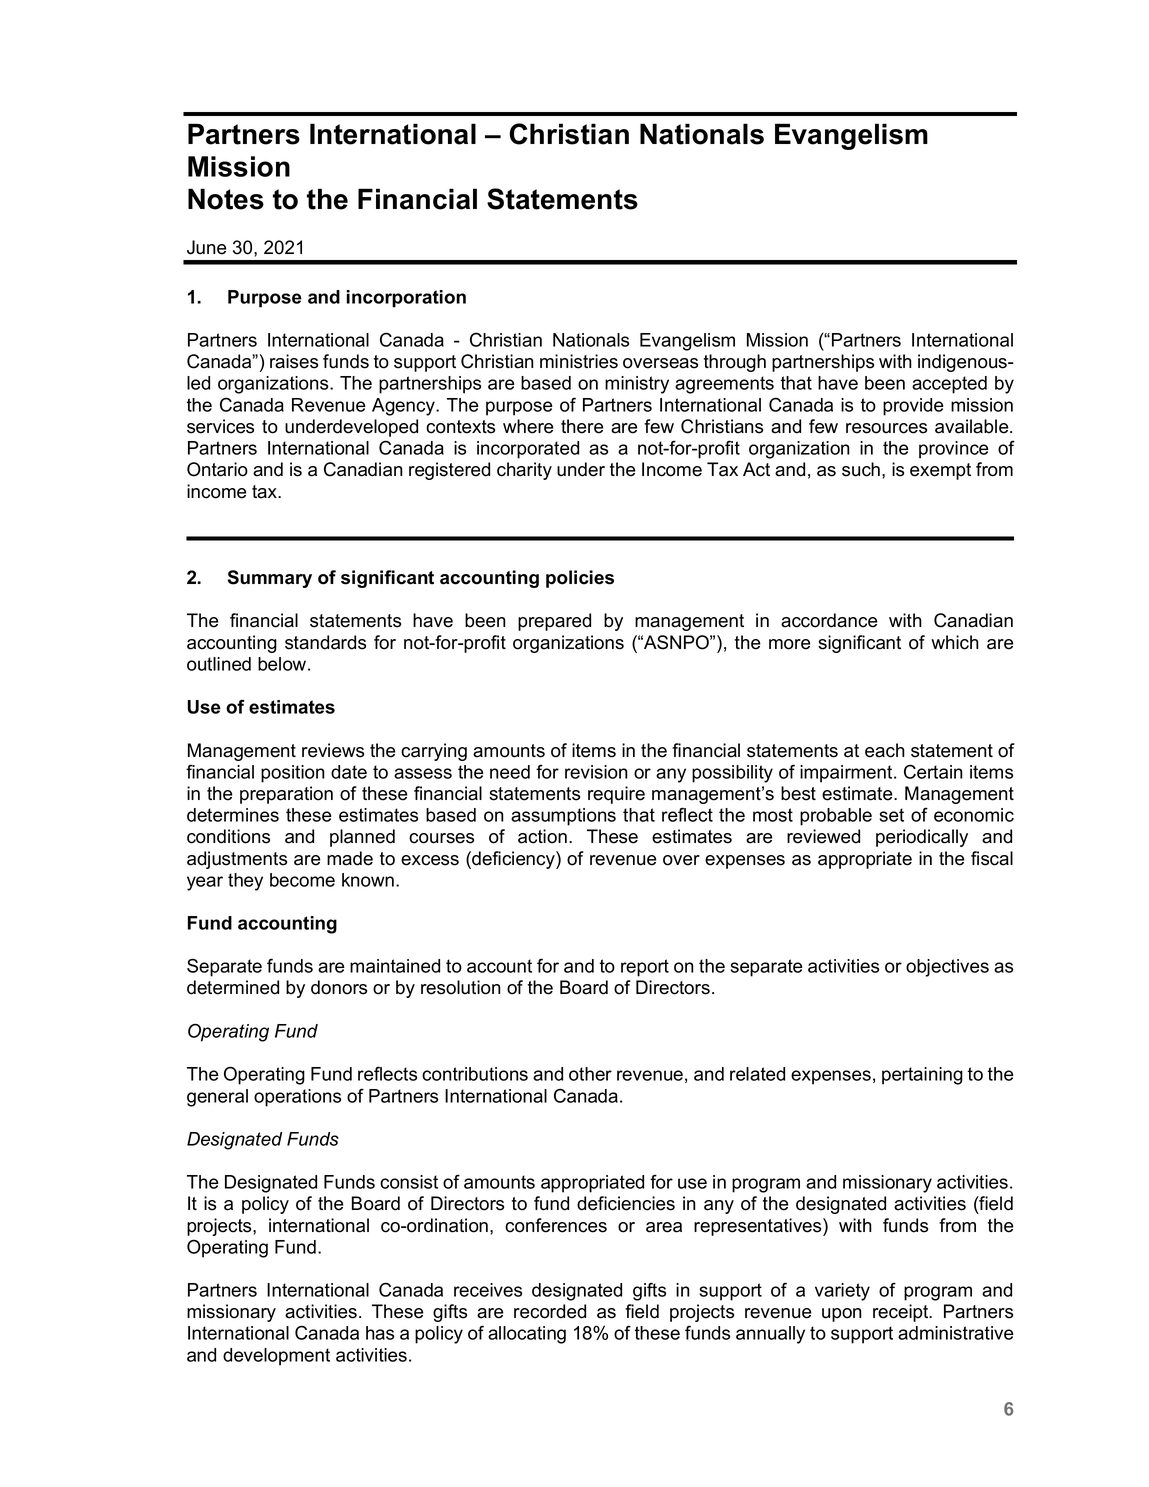 The height and width of the screenshot is (1487, 1149). I want to click on position, so click(293, 774).
